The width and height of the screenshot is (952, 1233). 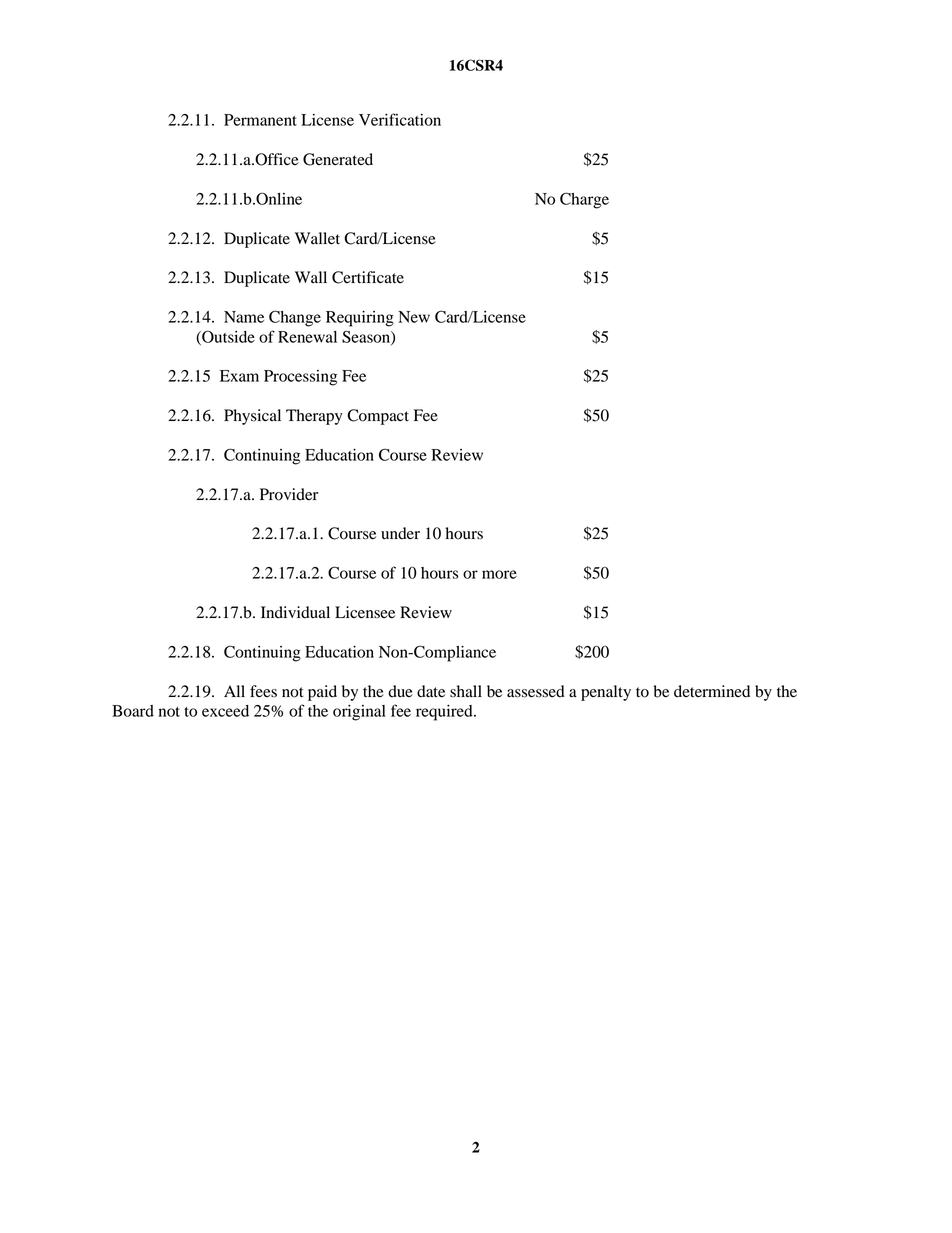 I want to click on Charge, so click(x=584, y=200).
